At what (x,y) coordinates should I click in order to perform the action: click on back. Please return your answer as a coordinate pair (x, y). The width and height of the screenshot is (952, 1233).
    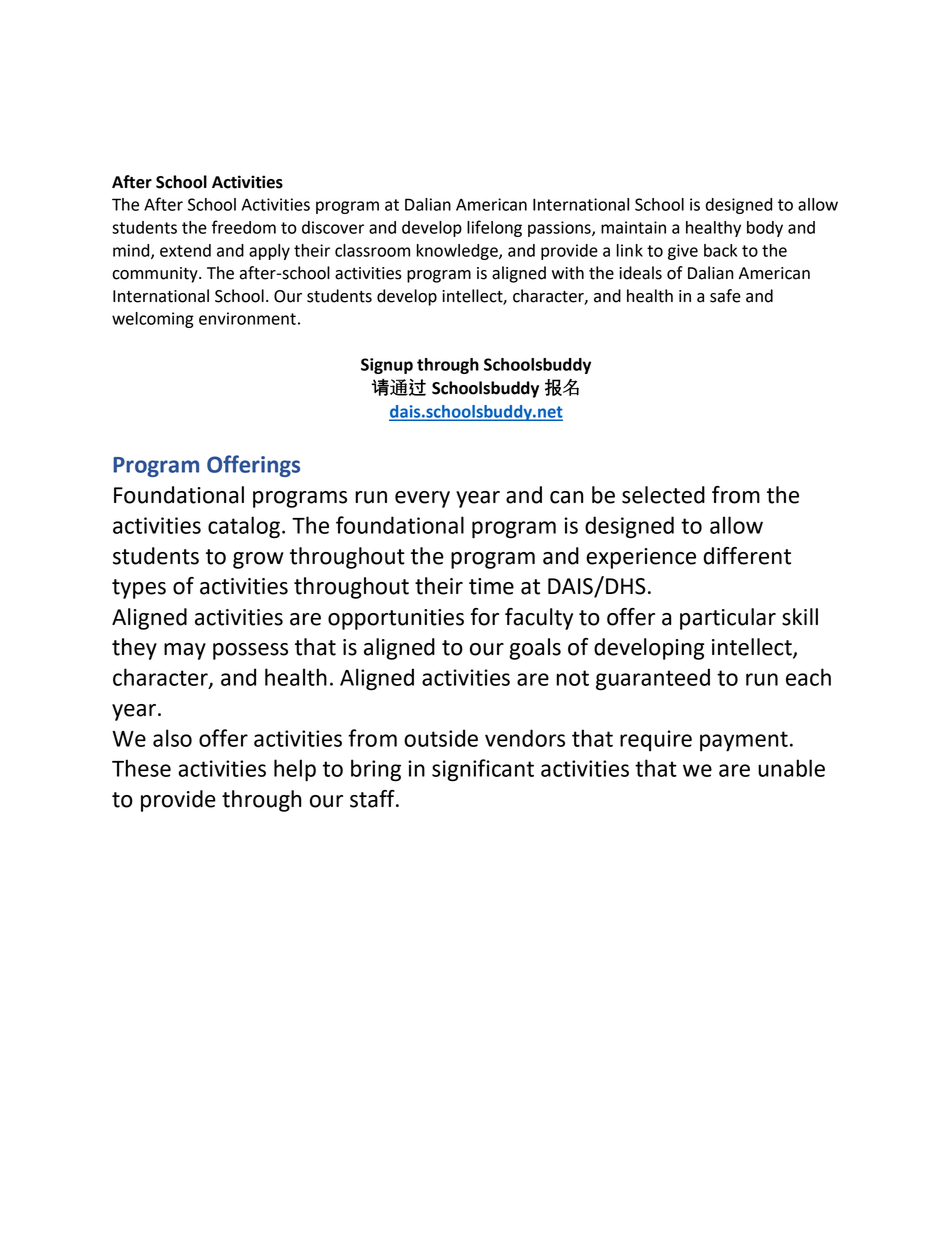
    Looking at the image, I should click on (720, 250).
